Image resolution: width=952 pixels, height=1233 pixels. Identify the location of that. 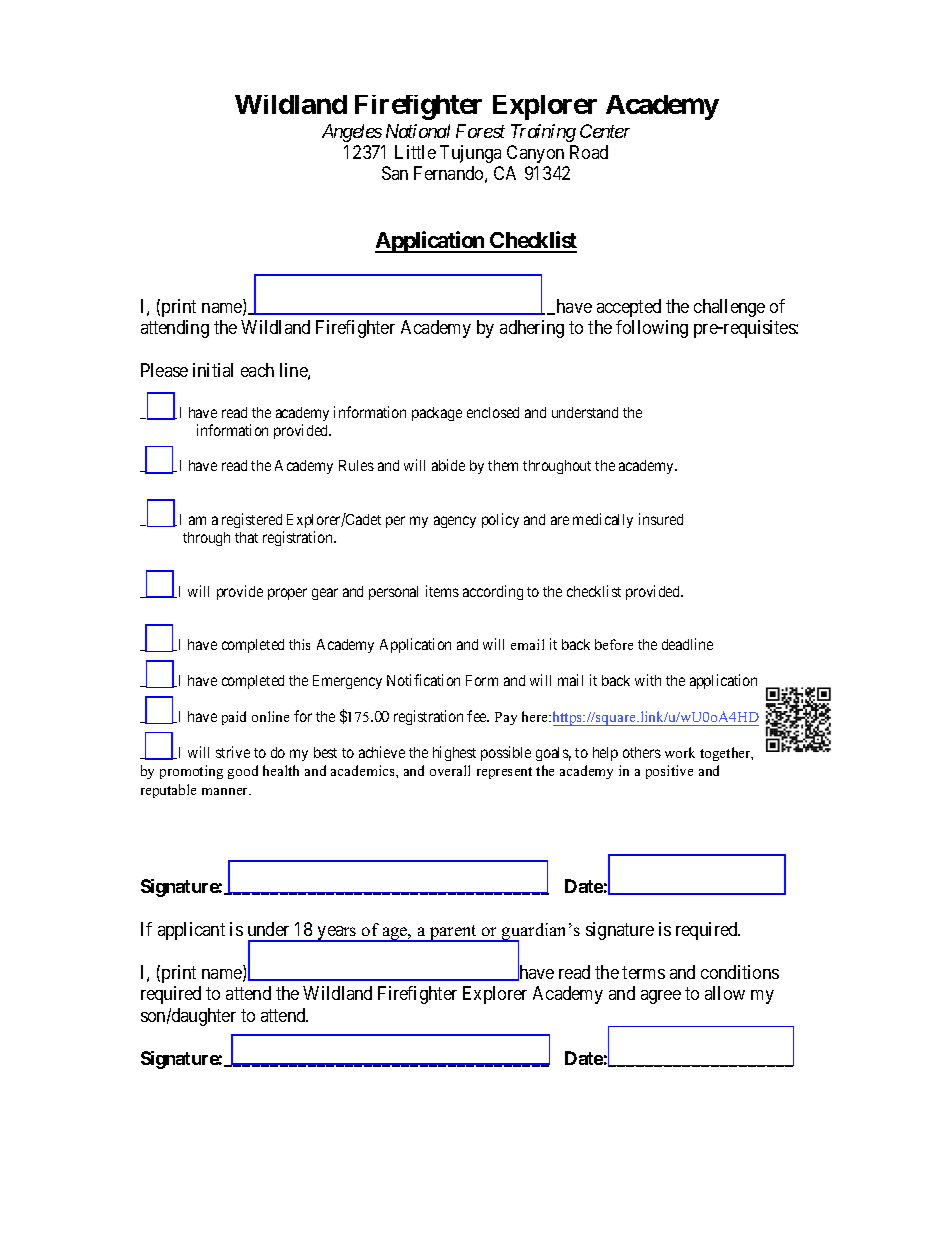
(246, 537).
